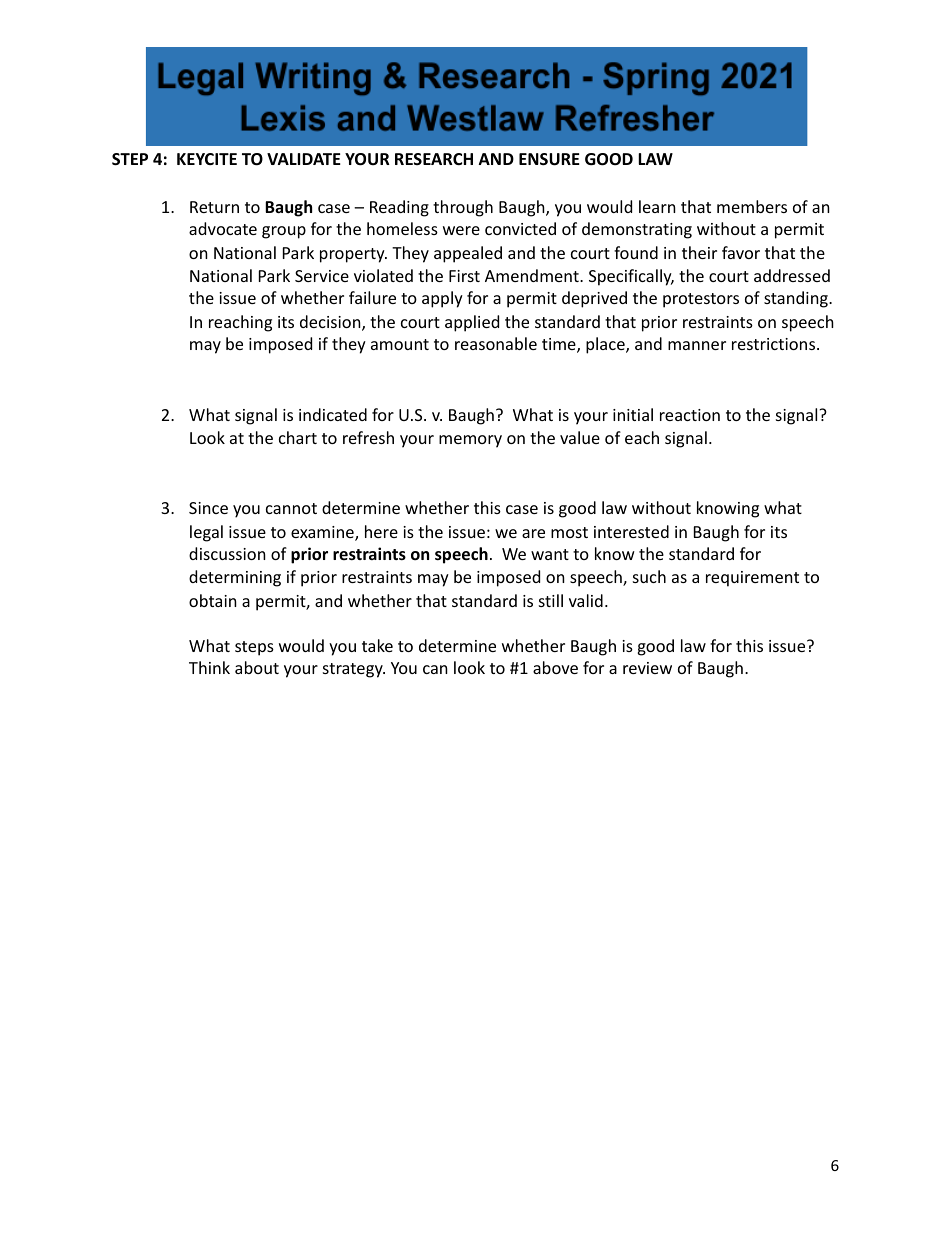 The image size is (952, 1233). Describe the element at coordinates (470, 441) in the screenshot. I see `memory` at that location.
